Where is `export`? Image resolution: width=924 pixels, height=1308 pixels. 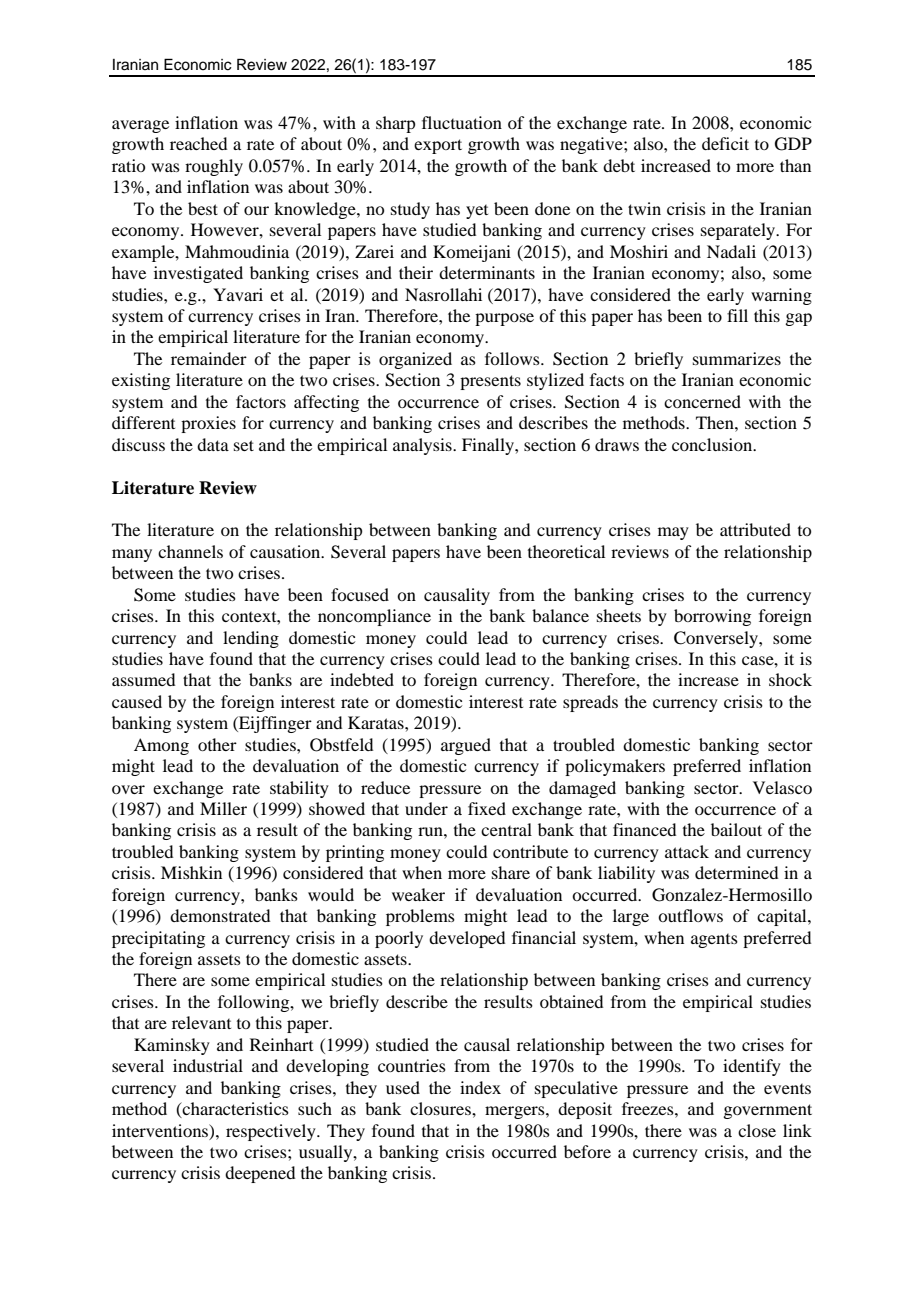 export is located at coordinates (438, 146).
